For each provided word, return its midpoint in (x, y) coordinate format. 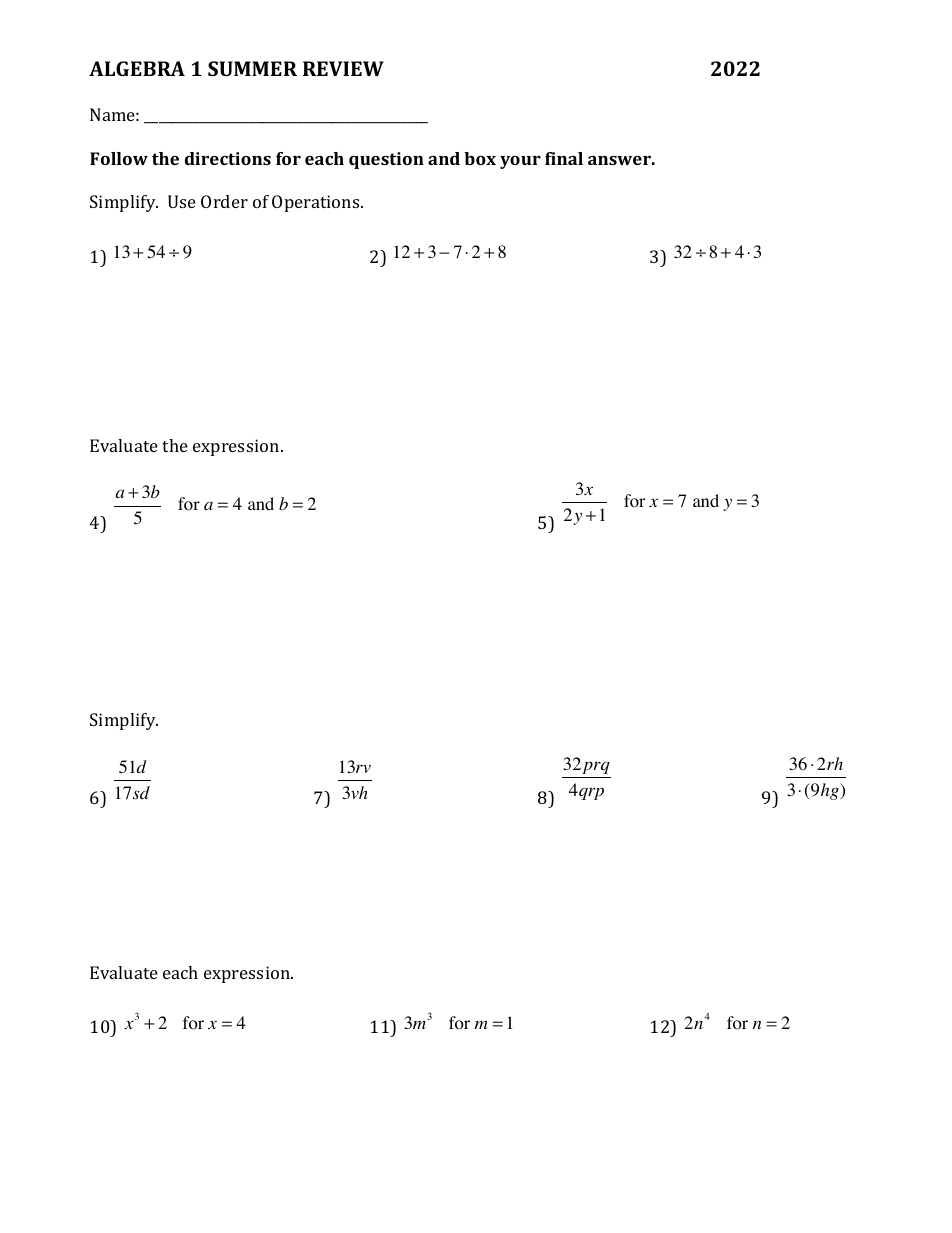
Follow (119, 158)
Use (182, 201)
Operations (317, 203)
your (520, 162)
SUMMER (252, 68)
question (386, 160)
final (564, 158)
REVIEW (343, 68)
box (480, 158)
